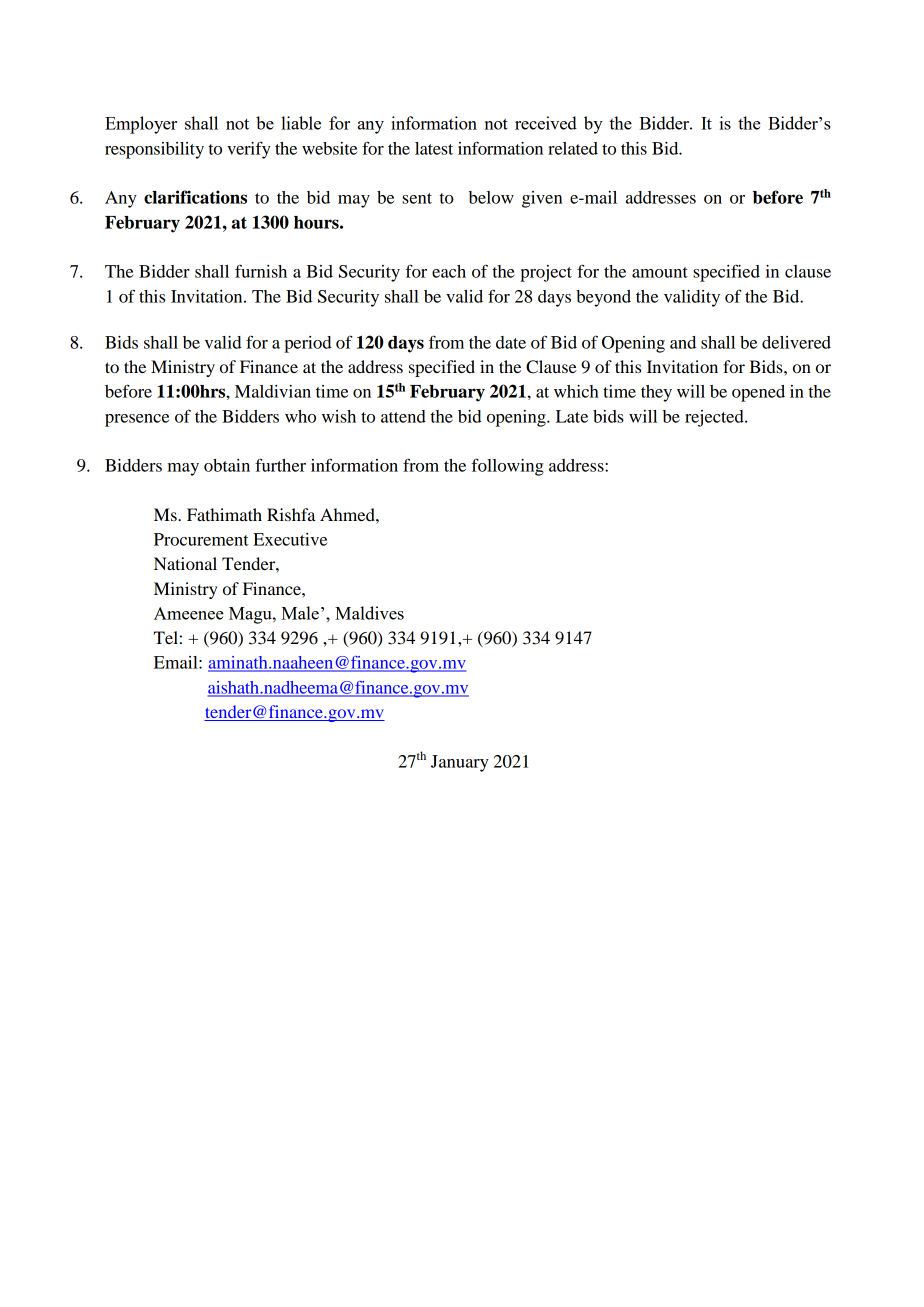 The image size is (924, 1307). I want to click on verify, so click(249, 150).
